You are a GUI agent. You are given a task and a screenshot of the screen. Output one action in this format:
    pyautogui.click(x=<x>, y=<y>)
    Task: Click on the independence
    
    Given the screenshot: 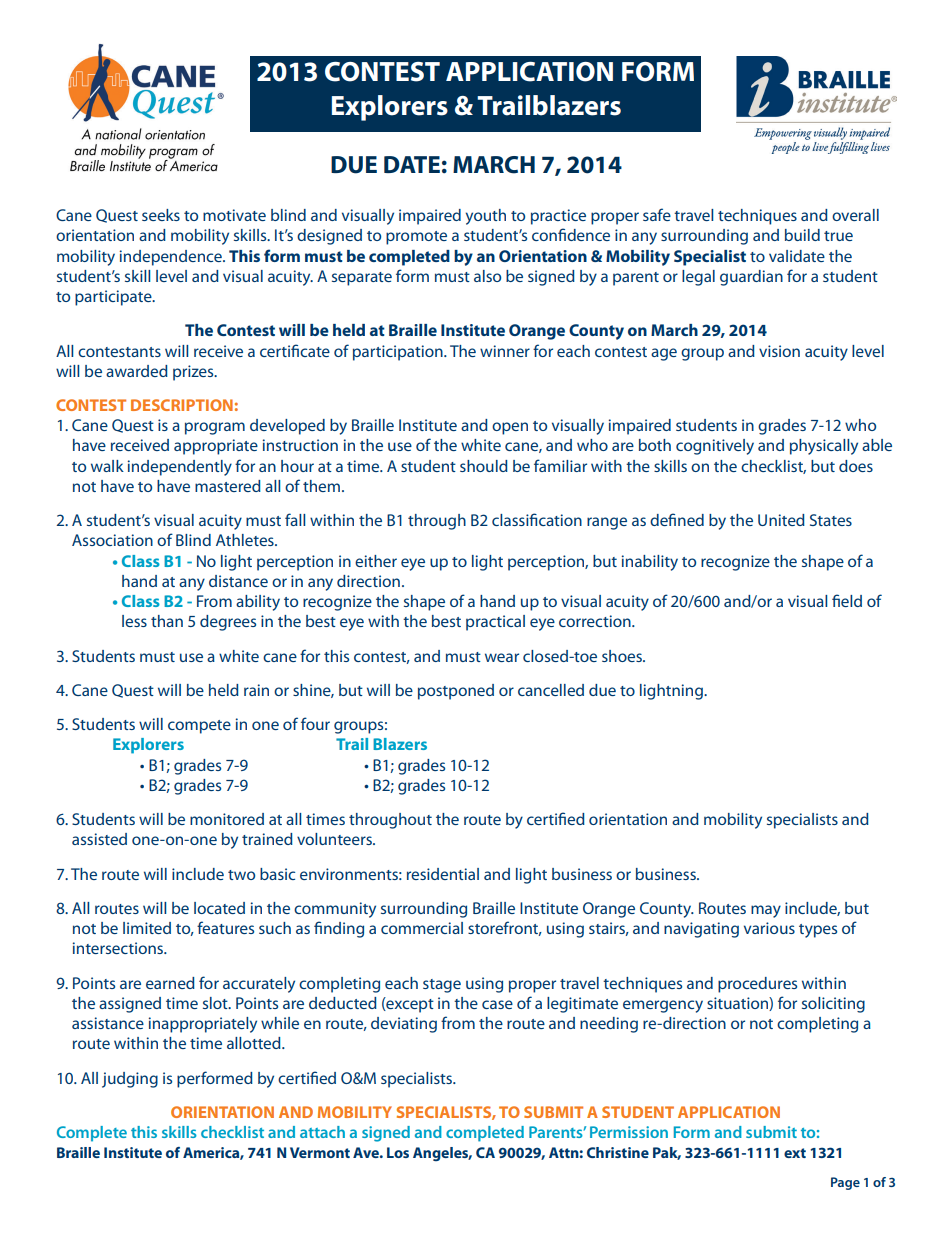 What is the action you would take?
    pyautogui.click(x=172, y=258)
